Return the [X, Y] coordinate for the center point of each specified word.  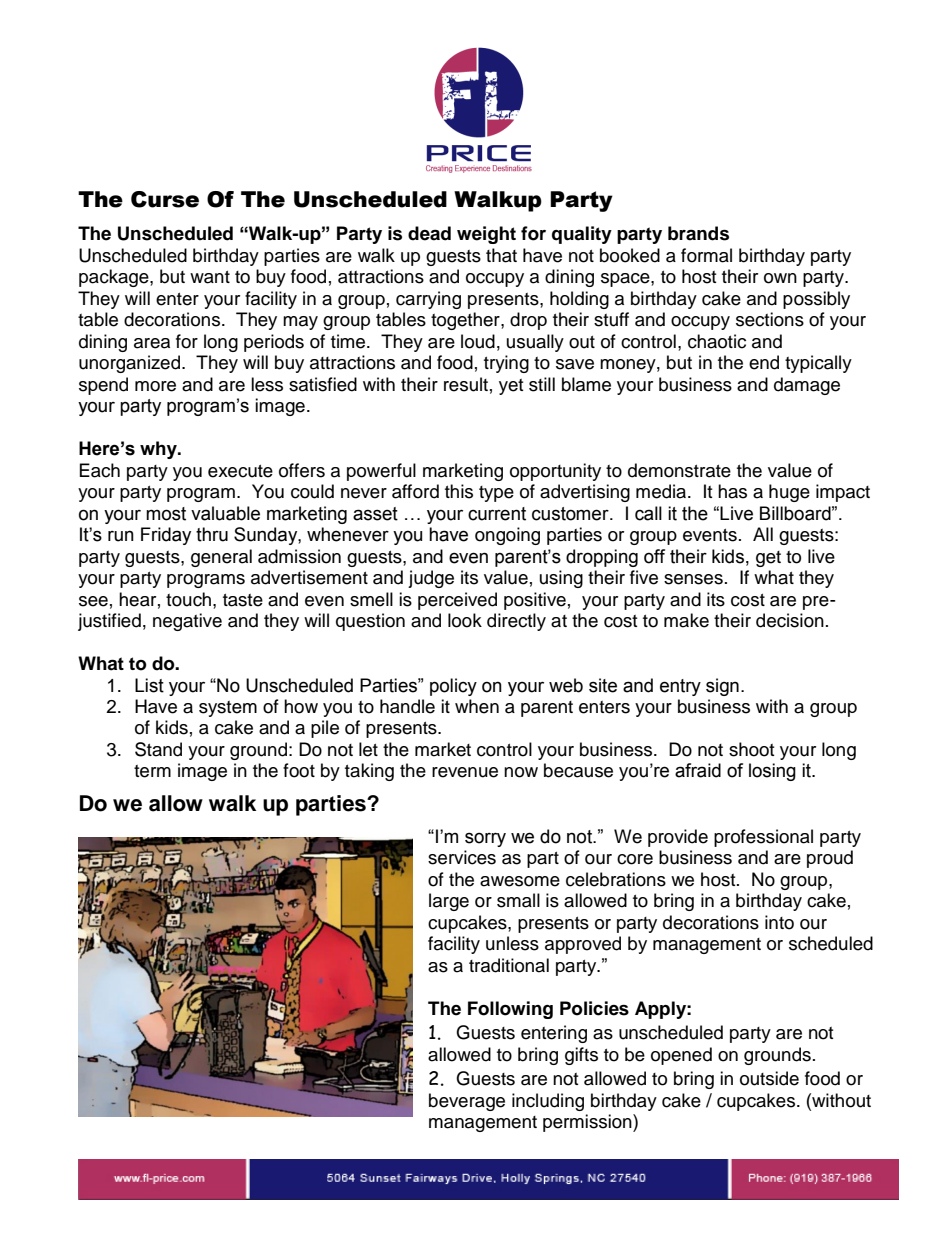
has [732, 491]
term [152, 771]
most [166, 514]
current [497, 514]
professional [763, 838]
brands [698, 233]
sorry [485, 839]
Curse [165, 199]
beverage [467, 1102]
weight [486, 235]
